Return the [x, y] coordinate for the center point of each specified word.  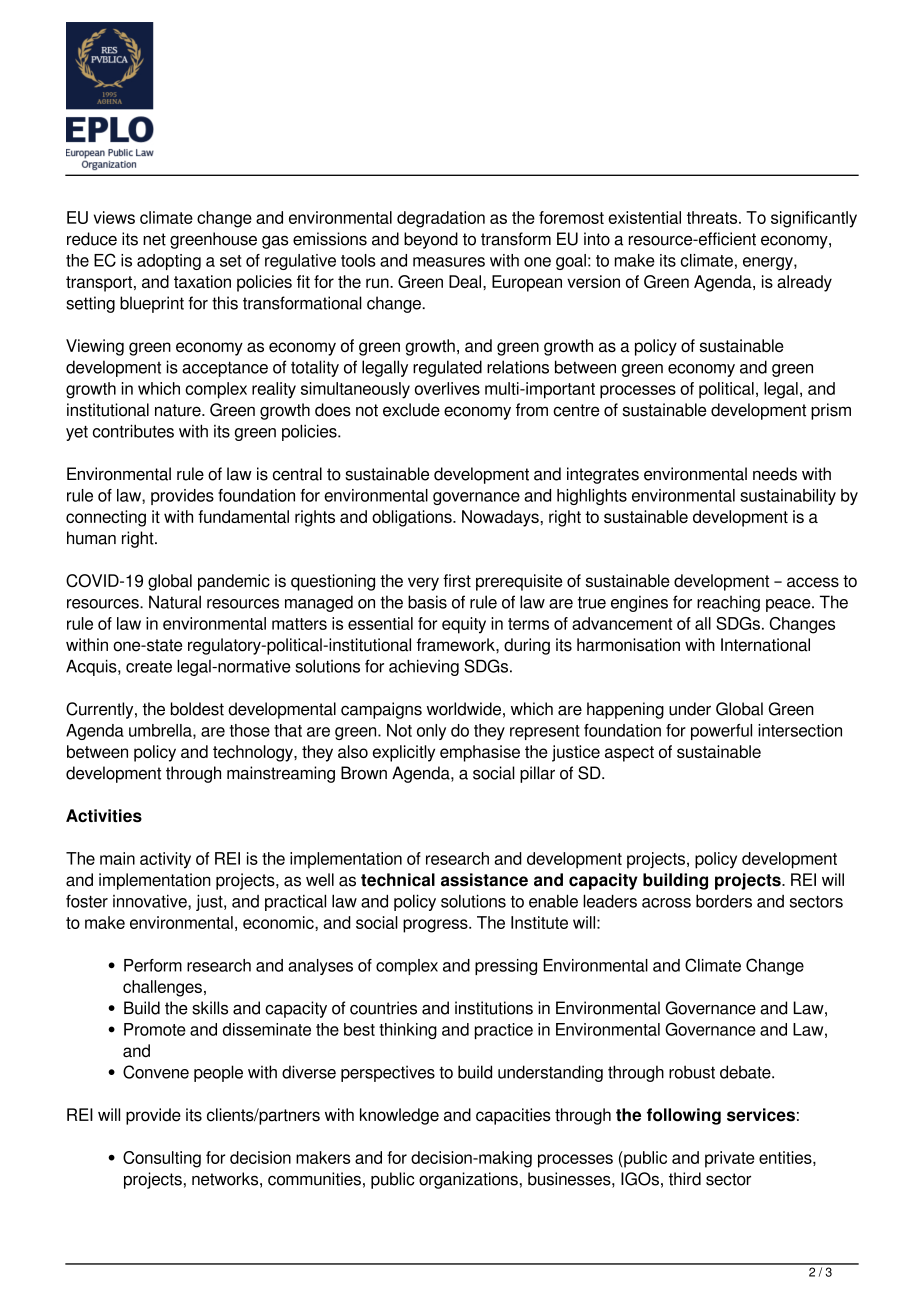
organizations [468, 1180]
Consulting [162, 1159]
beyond [431, 240]
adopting [169, 262]
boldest [197, 709]
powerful [721, 732]
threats [713, 217]
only [431, 732]
